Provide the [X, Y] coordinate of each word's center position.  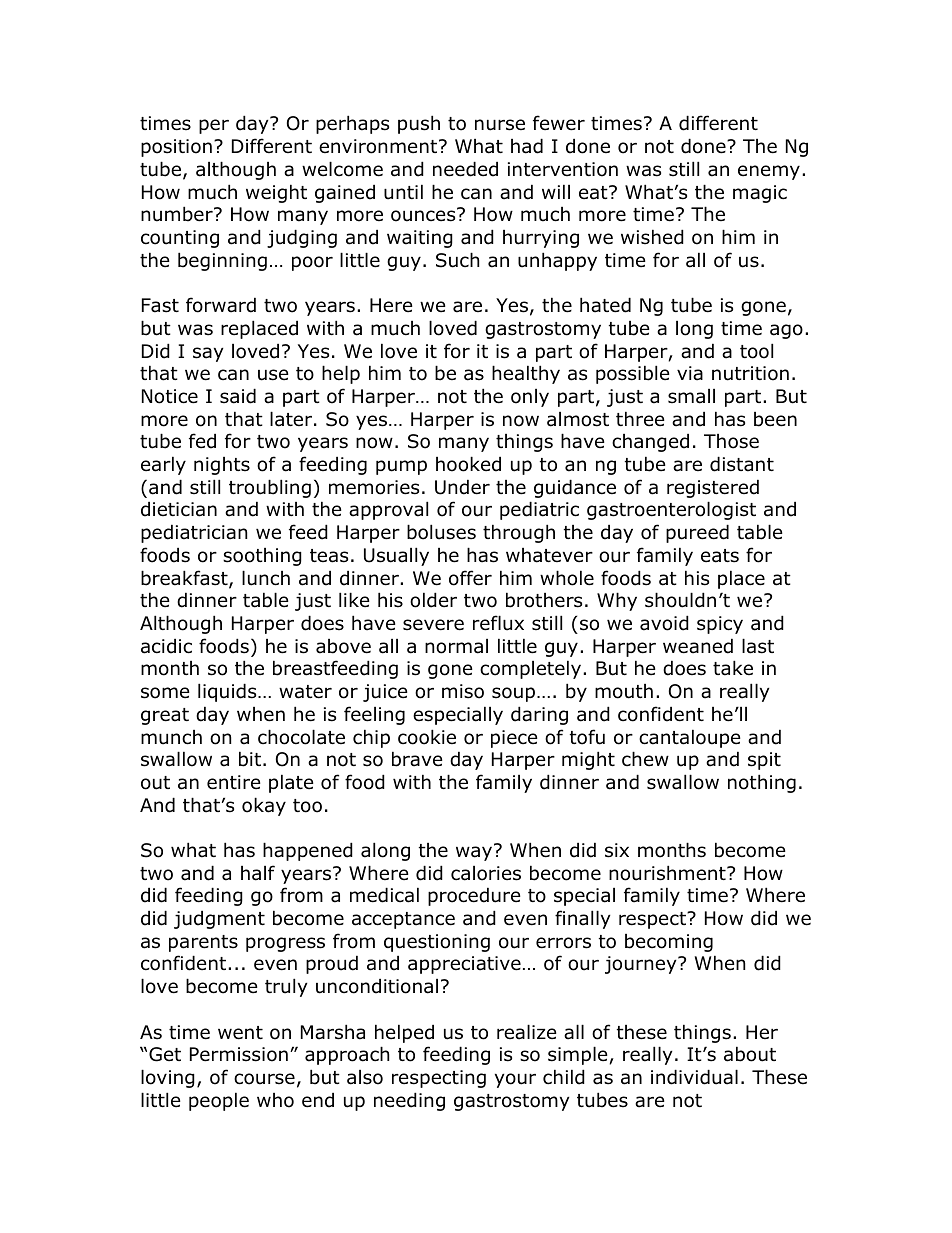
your [515, 1080]
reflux [498, 623]
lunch [266, 578]
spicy [720, 625]
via [690, 373]
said [238, 396]
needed [465, 169]
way [475, 853]
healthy [526, 374]
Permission [239, 1054]
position [176, 148]
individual [694, 1077]
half [258, 873]
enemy [769, 172]
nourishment [668, 873]
